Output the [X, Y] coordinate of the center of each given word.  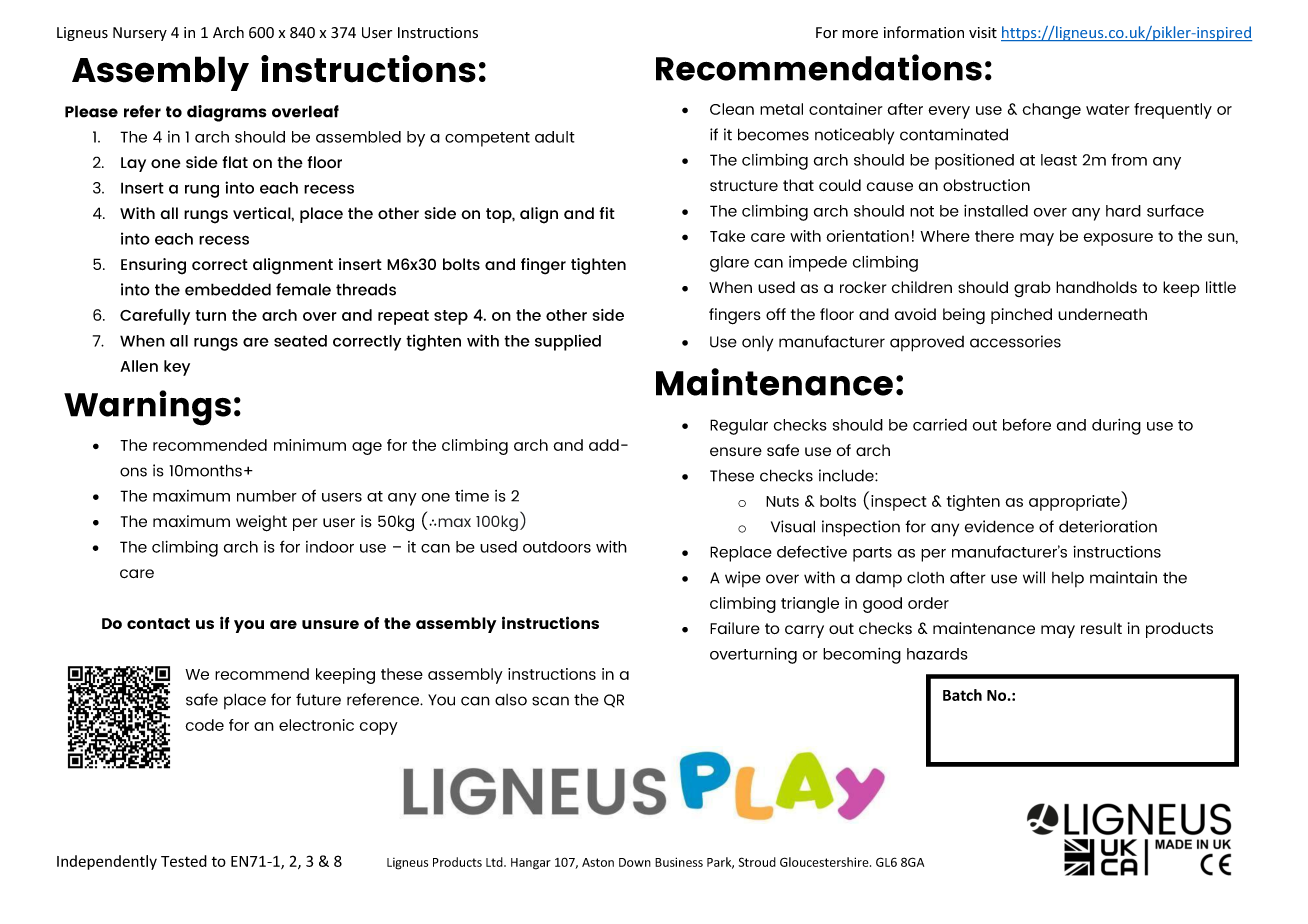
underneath [1102, 314]
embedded [228, 289]
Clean [732, 109]
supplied [568, 342]
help [1068, 579]
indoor [330, 547]
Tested [184, 861]
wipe [743, 579]
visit [983, 32]
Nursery [140, 34]
